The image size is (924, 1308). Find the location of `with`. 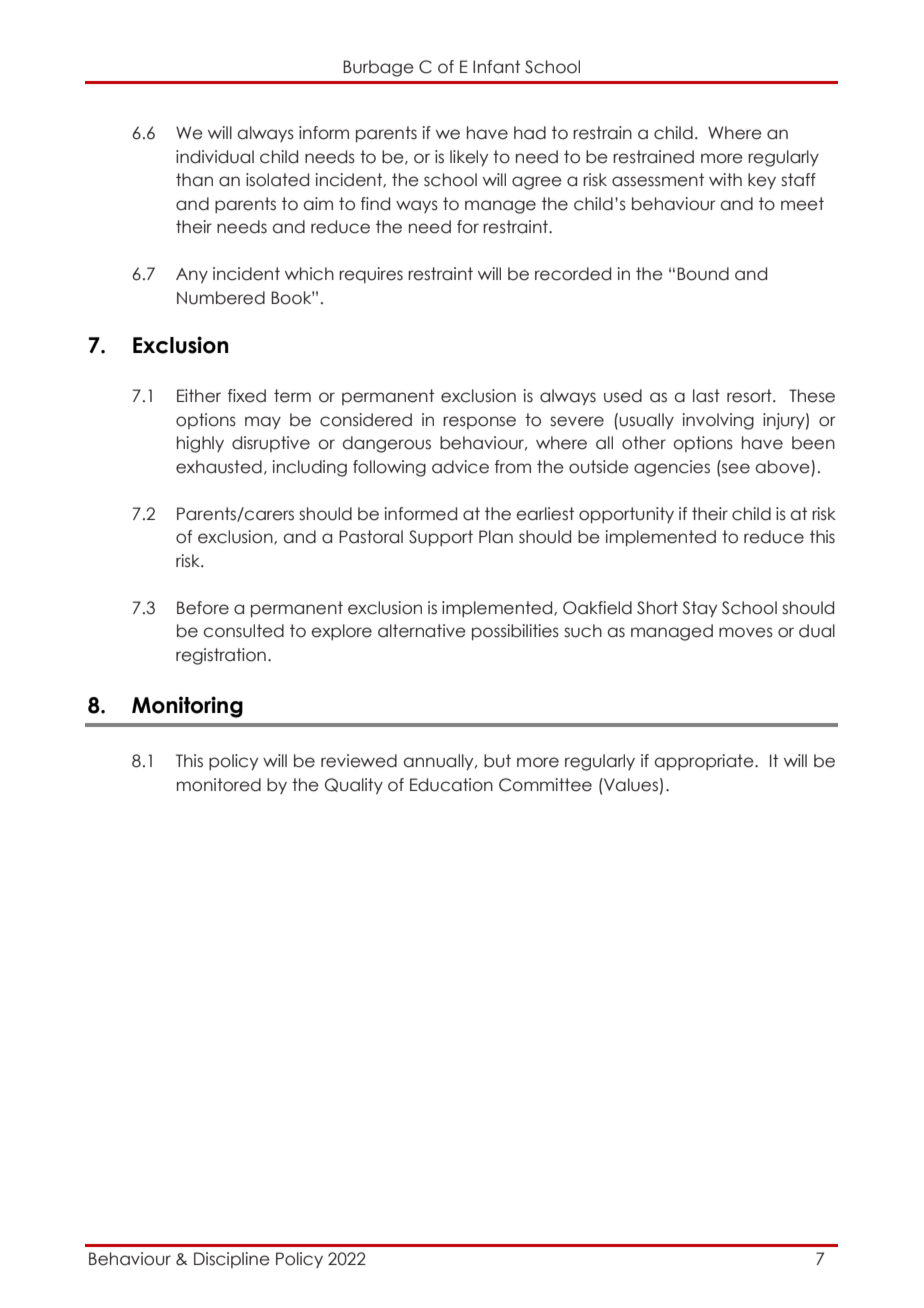

with is located at coordinates (725, 179).
